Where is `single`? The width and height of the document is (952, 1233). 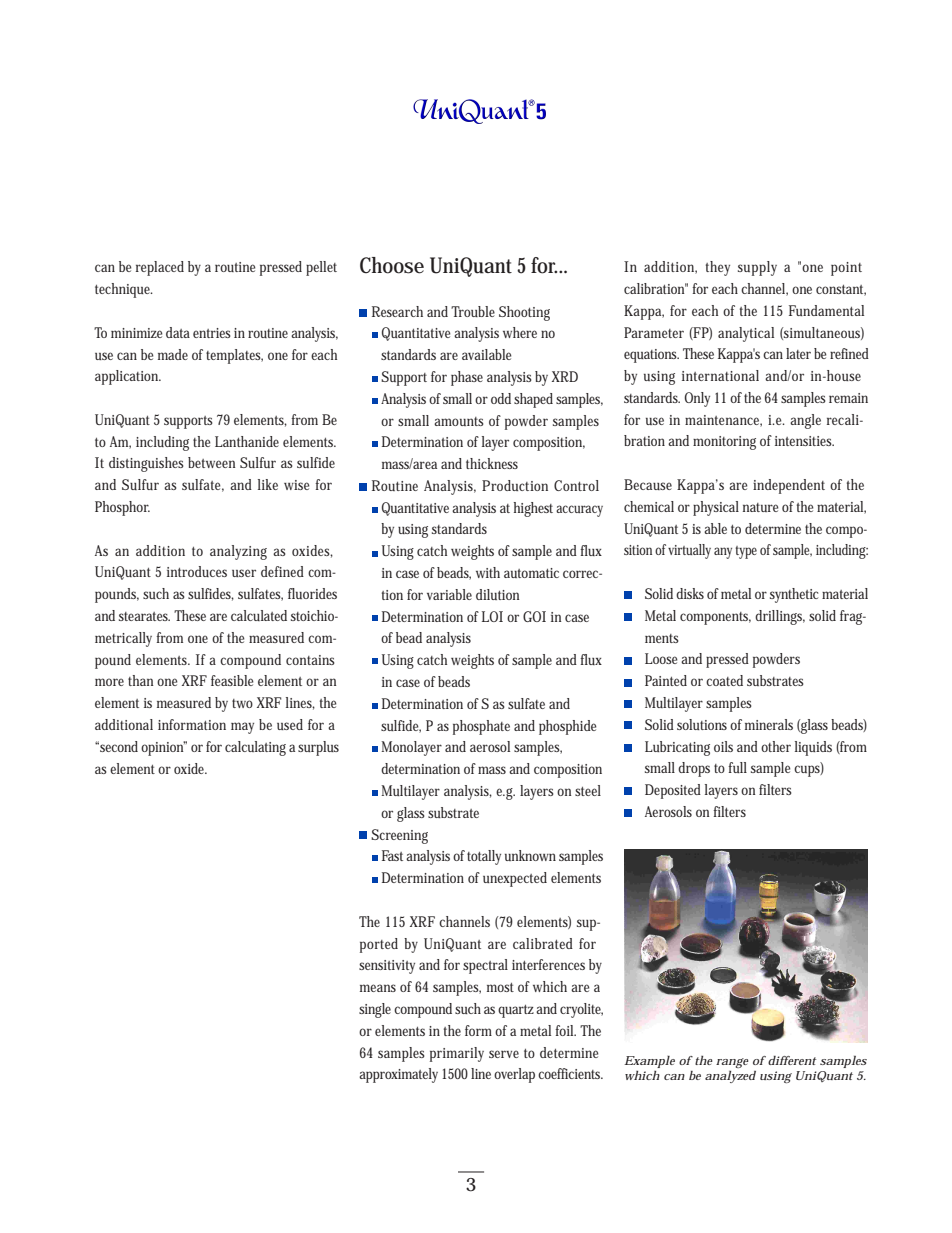 single is located at coordinates (375, 1010).
